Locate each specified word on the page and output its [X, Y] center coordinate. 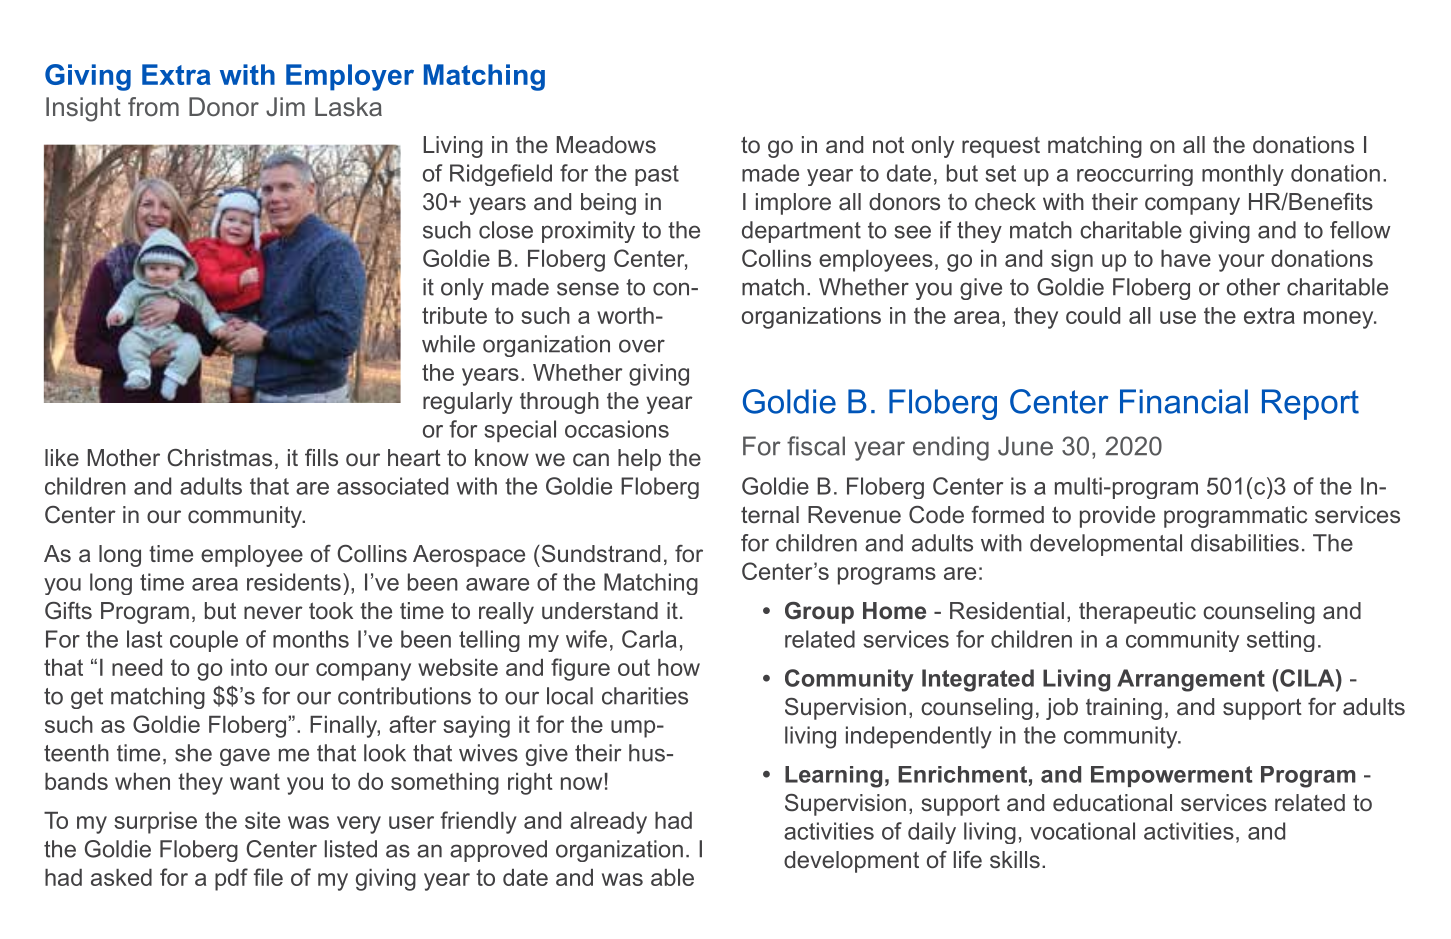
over [642, 346]
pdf [231, 879]
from [153, 106]
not [888, 144]
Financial [1184, 401]
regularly [468, 403]
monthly [1243, 175]
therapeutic [1137, 613]
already [608, 823]
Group [819, 613]
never [273, 613]
